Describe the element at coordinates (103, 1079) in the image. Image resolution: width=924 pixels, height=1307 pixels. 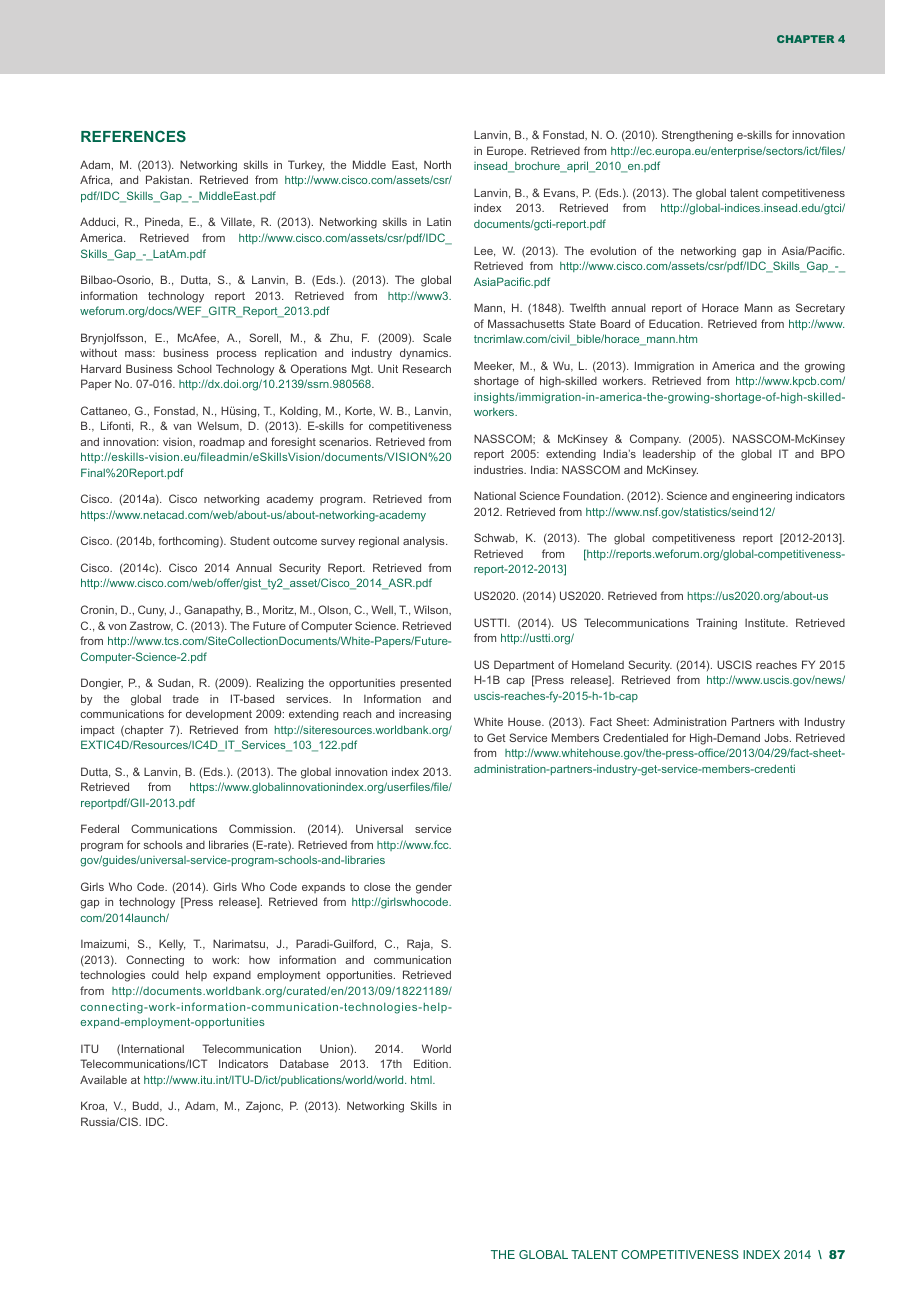
I see `Available` at that location.
